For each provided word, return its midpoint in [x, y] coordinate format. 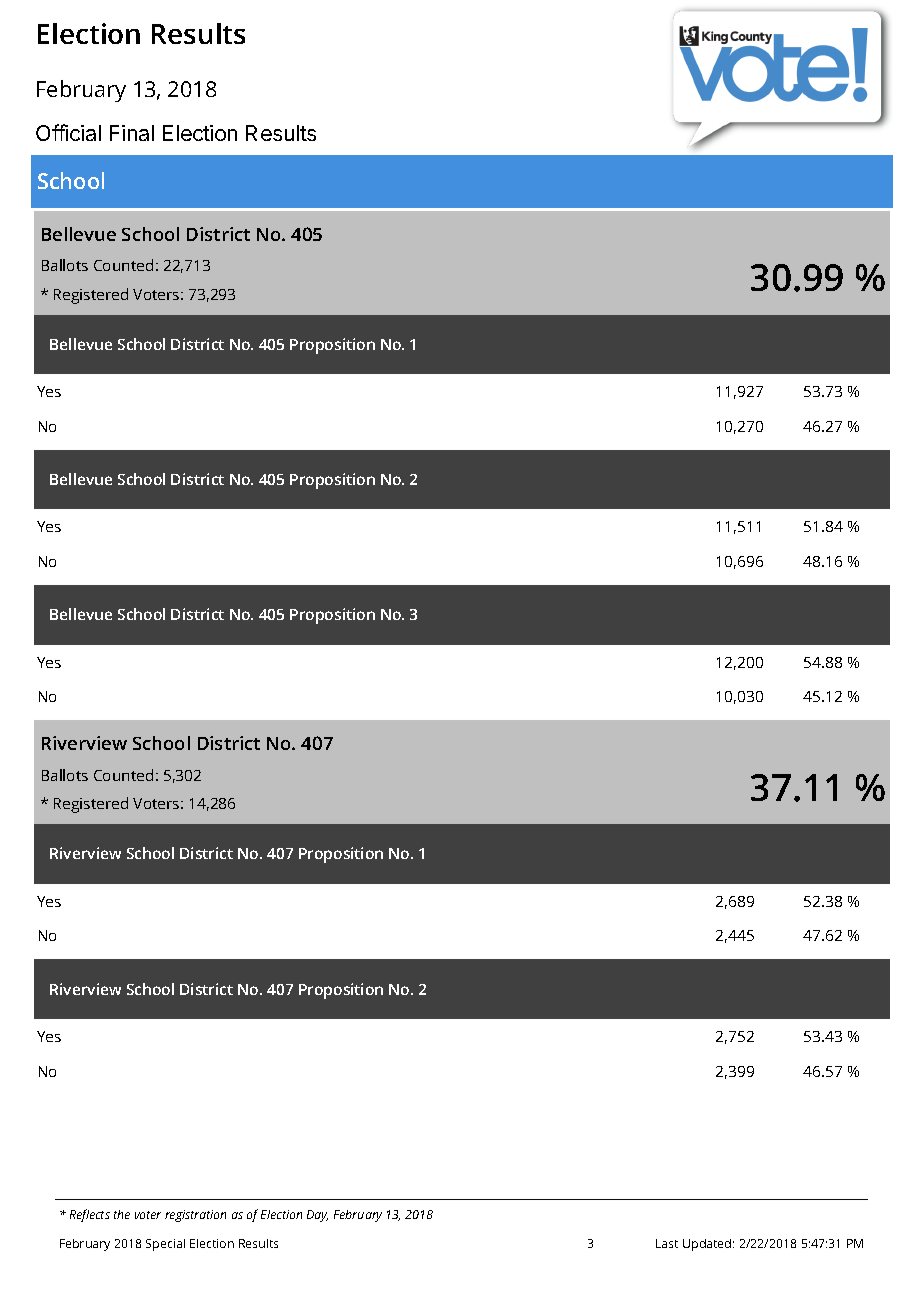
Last [667, 1243]
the [122, 1214]
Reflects [90, 1215]
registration [195, 1216]
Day [317, 1216]
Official [68, 132]
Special [165, 1245]
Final [132, 133]
